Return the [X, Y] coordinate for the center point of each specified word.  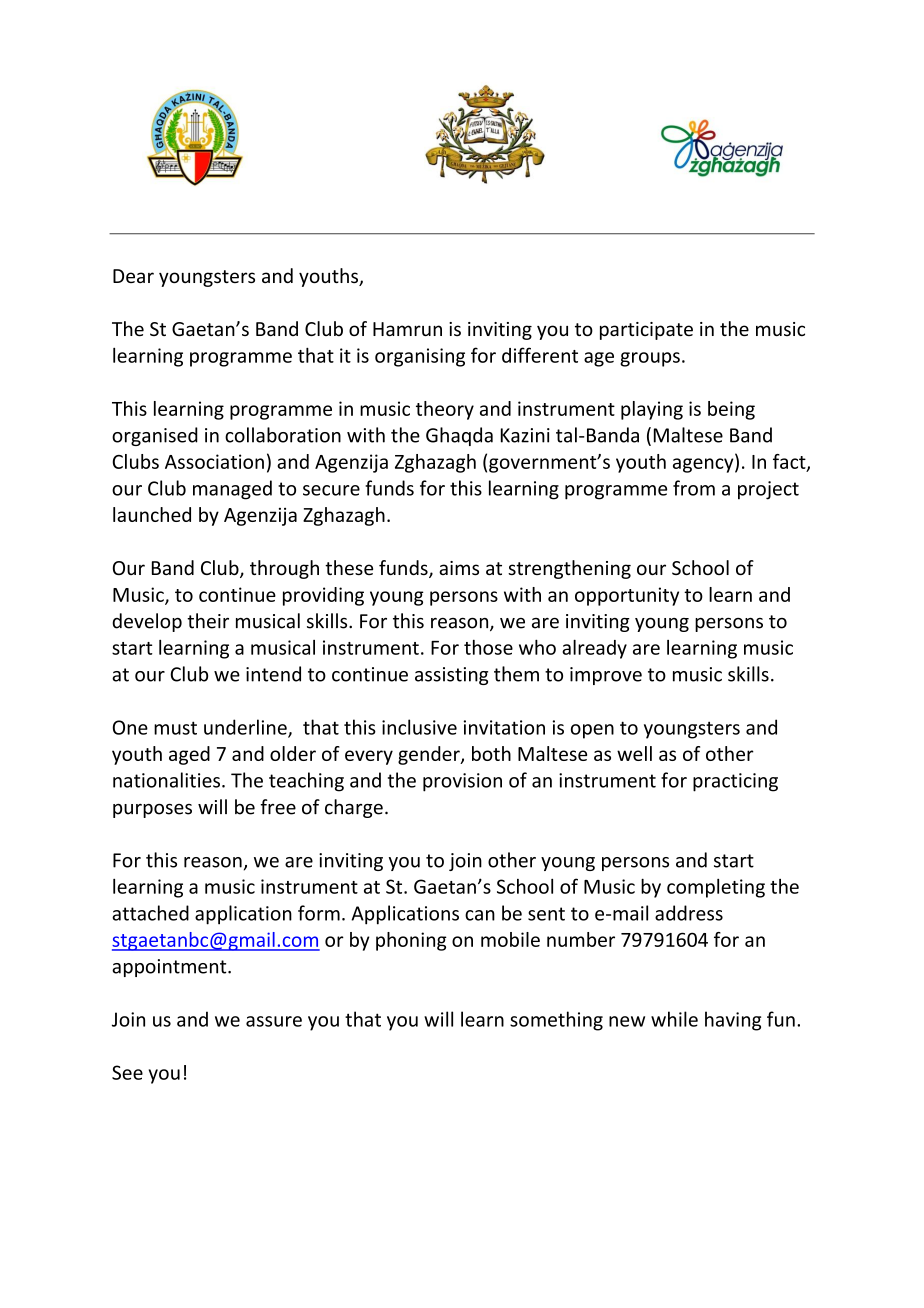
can [480, 915]
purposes [152, 811]
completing [716, 888]
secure [331, 490]
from [694, 488]
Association [214, 461]
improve [606, 676]
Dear [133, 276]
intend [273, 674]
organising [420, 357]
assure [274, 1021]
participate [646, 331]
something [556, 1021]
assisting [451, 676]
